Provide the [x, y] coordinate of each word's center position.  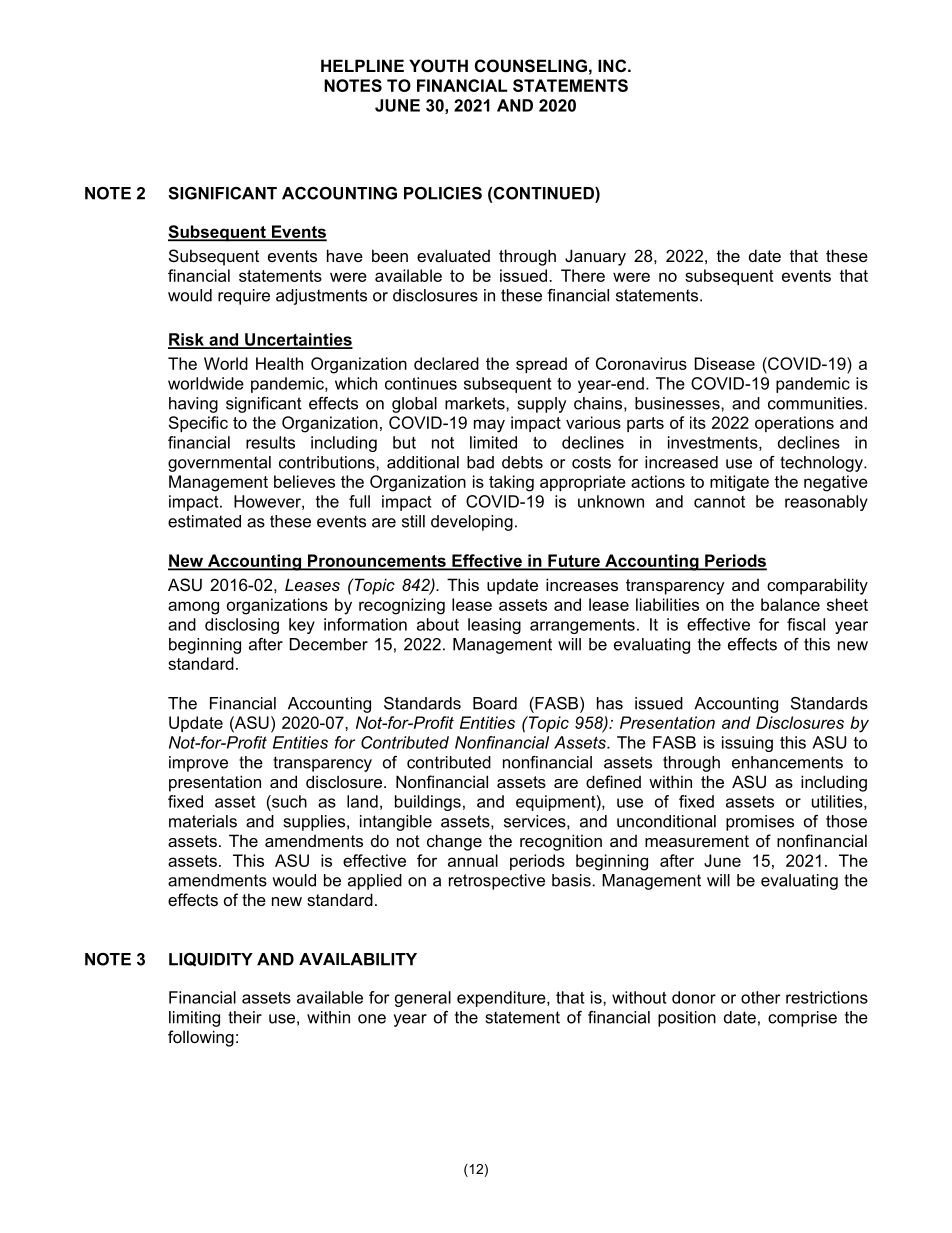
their [245, 1017]
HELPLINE [362, 65]
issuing [747, 744]
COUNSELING [531, 66]
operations [794, 424]
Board [495, 703]
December [329, 644]
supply [542, 405]
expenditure [502, 999]
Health [279, 363]
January [595, 257]
